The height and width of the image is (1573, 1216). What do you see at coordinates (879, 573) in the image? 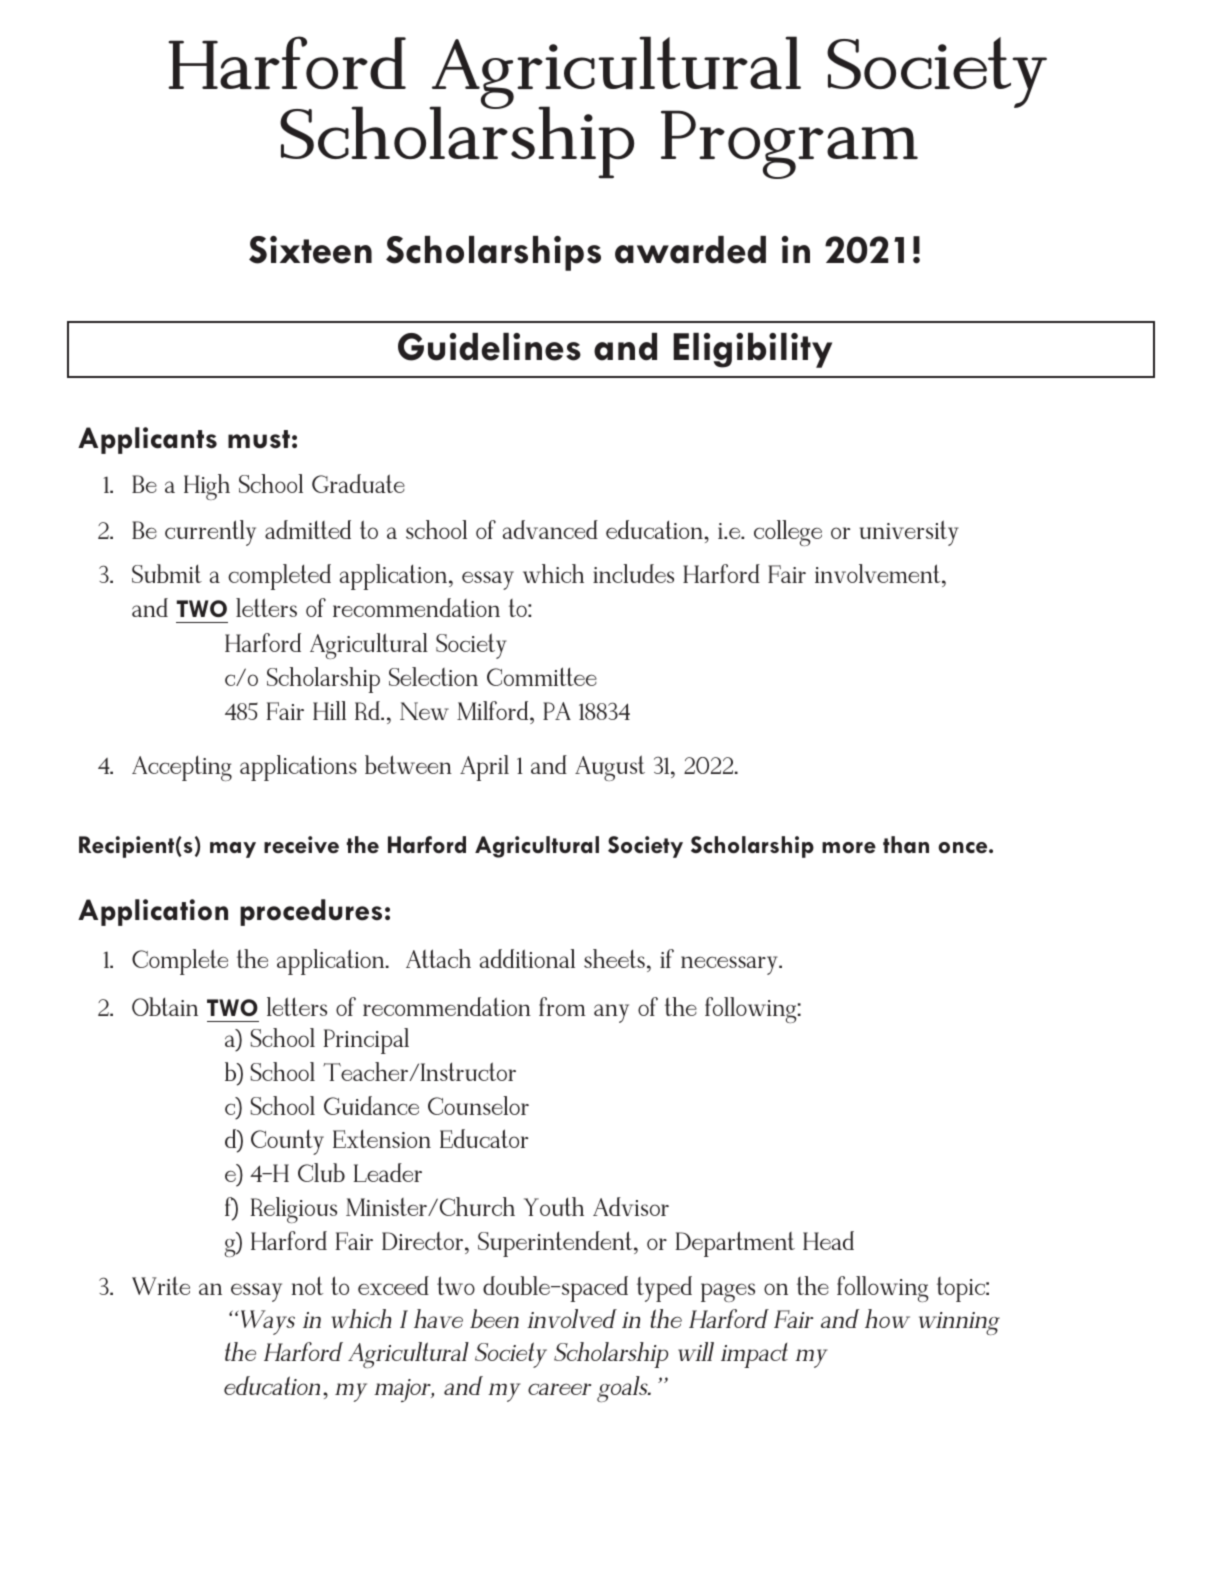
I see `involvement` at bounding box center [879, 573].
